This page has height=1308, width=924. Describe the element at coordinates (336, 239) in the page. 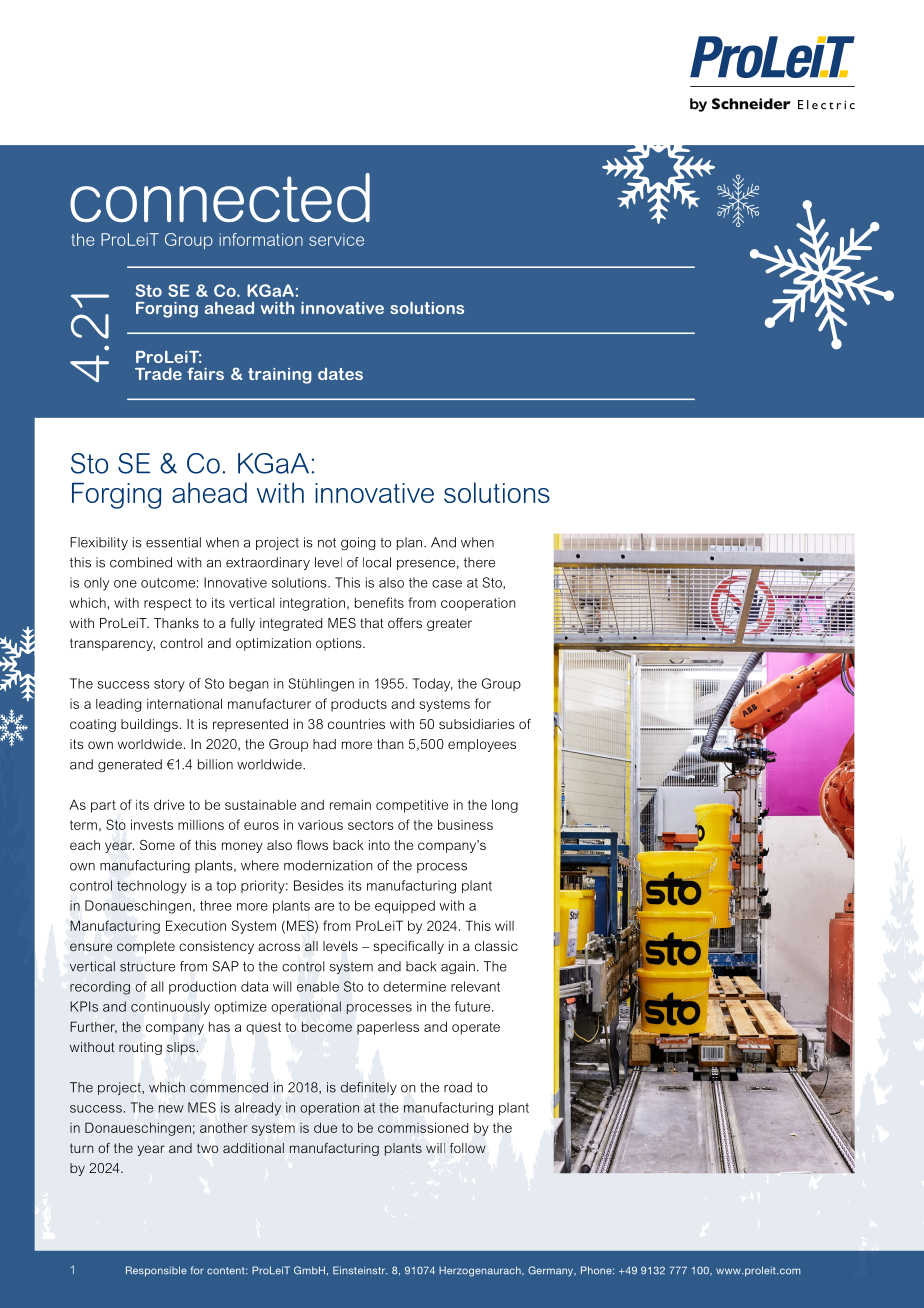

I see `service` at that location.
